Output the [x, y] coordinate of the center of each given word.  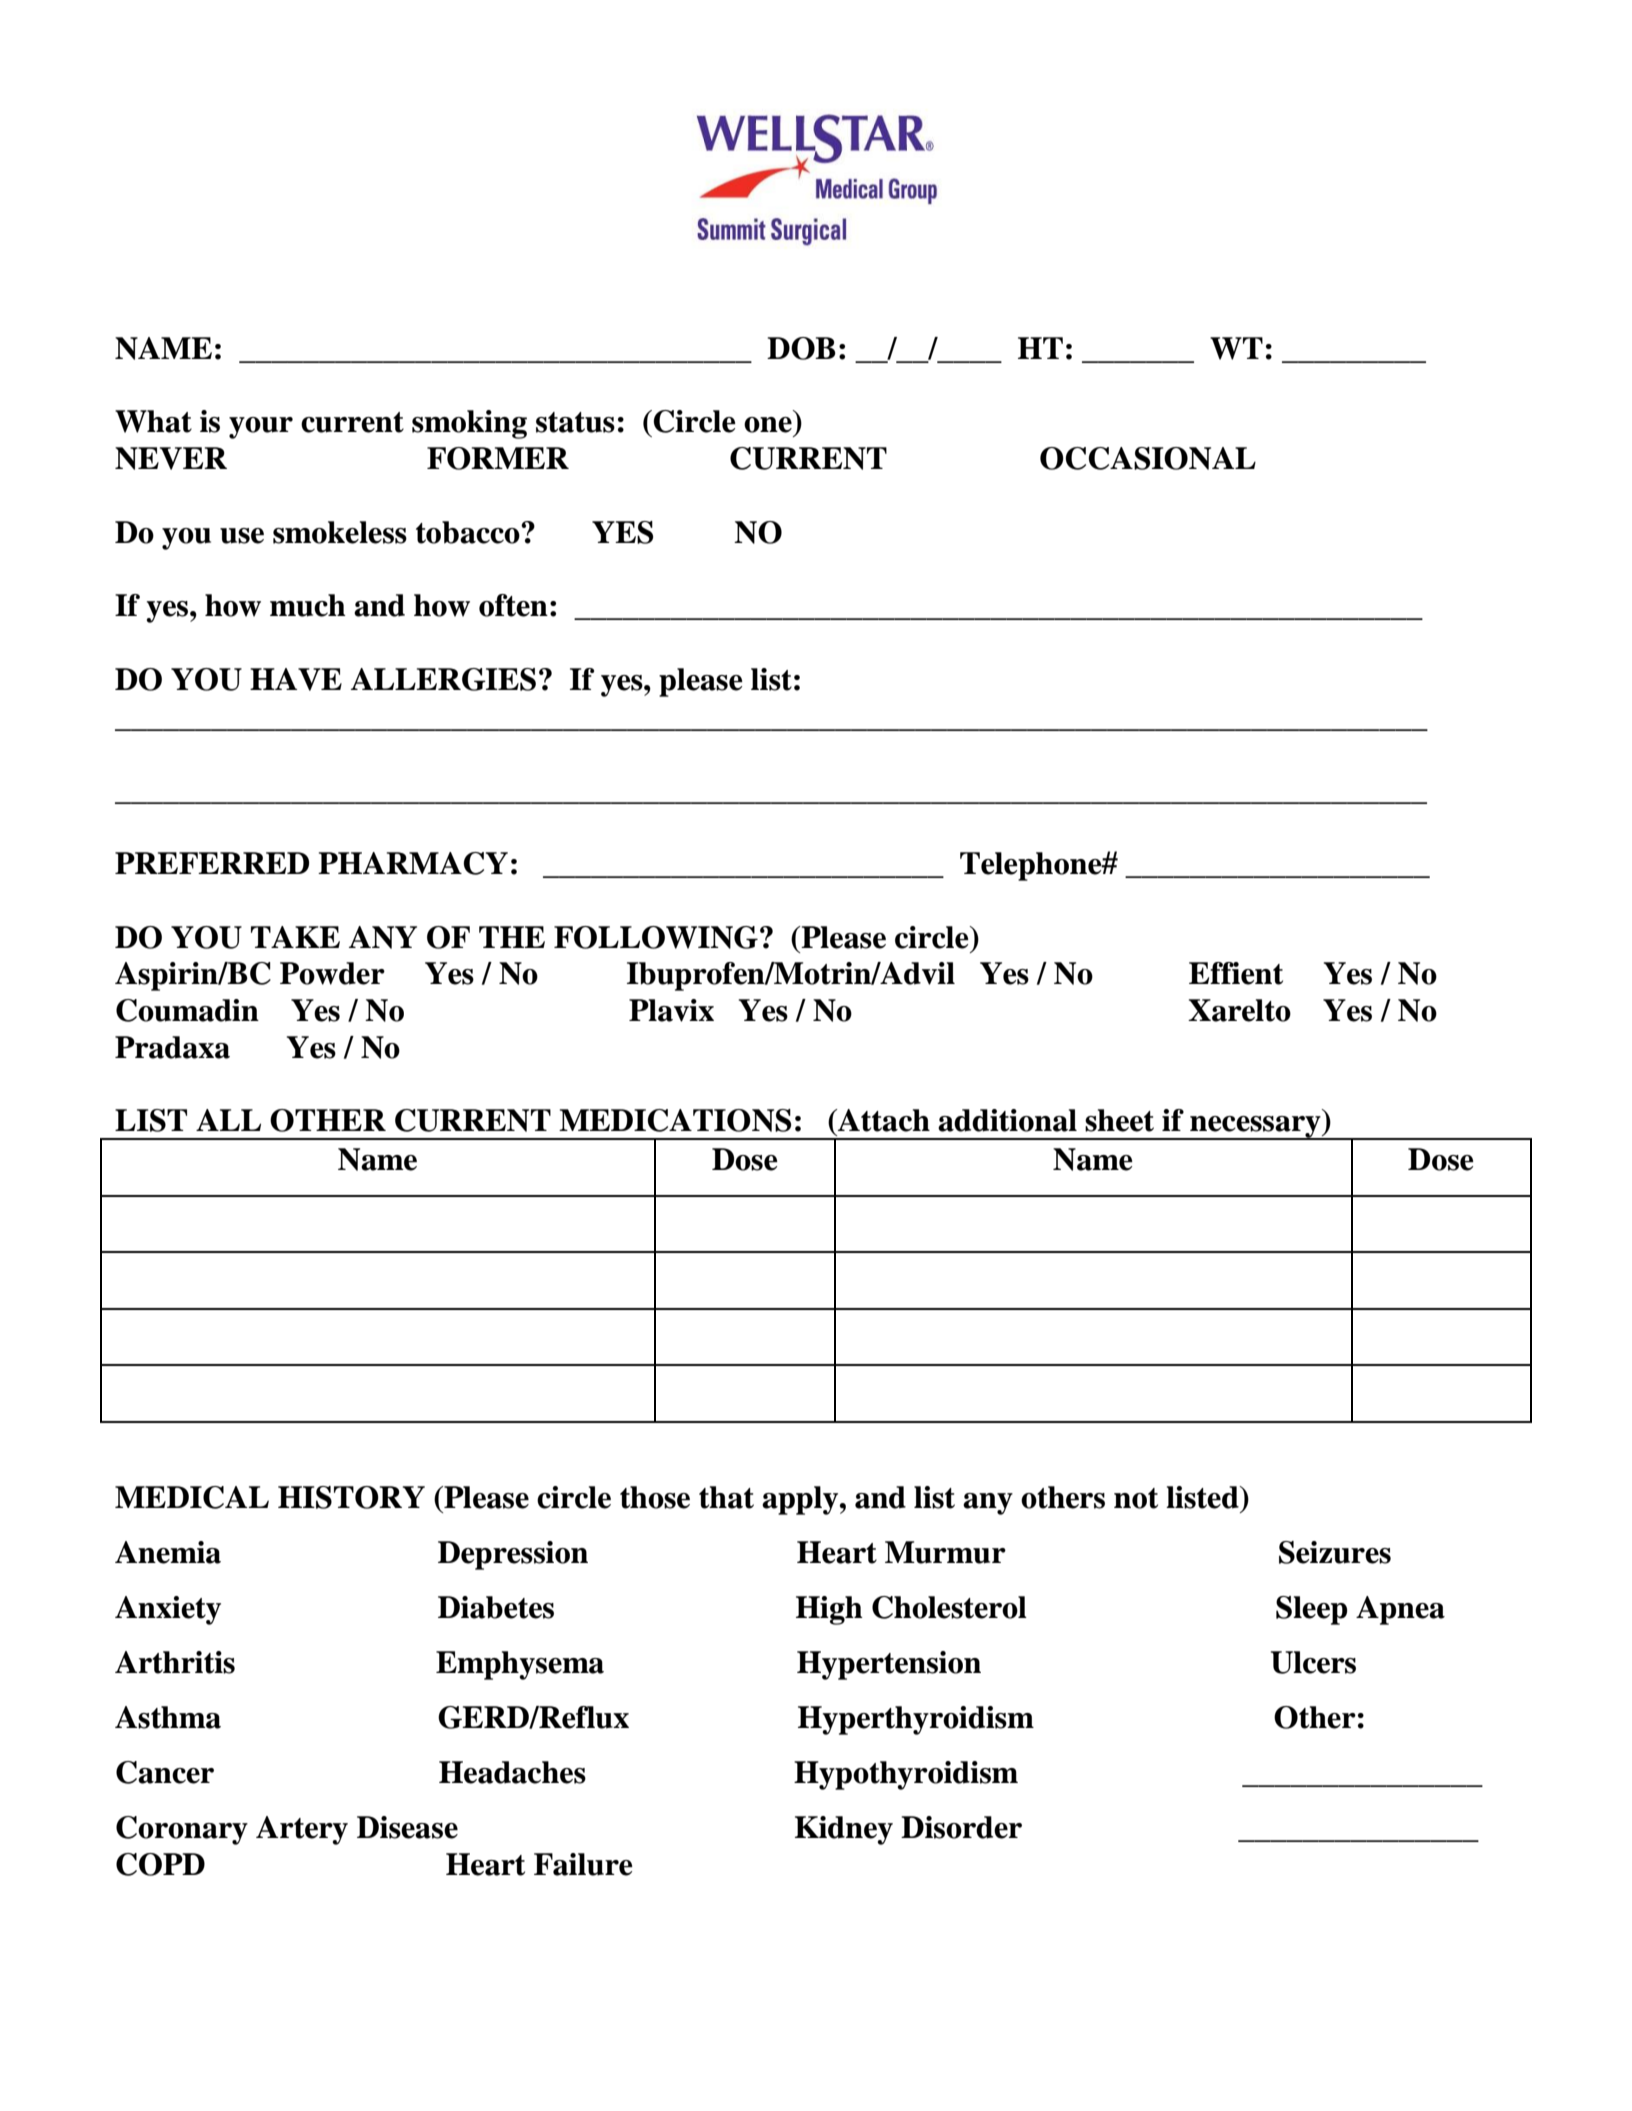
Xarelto [1239, 1010]
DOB [801, 348]
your [261, 428]
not [1136, 1498]
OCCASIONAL [1148, 458]
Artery [302, 1830]
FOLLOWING [656, 937]
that [726, 1497]
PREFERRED [212, 863]
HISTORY [351, 1497]
